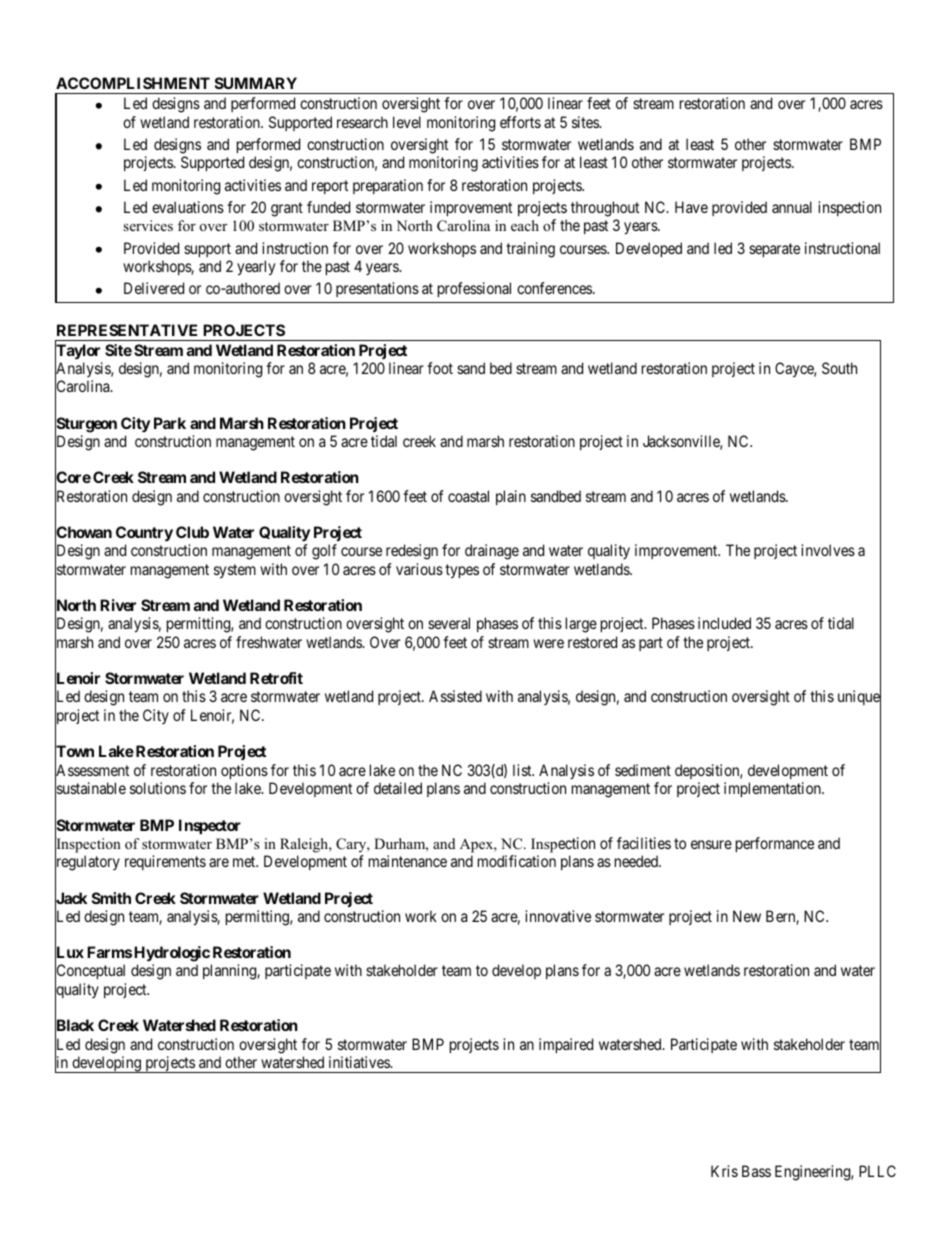 Image resolution: width=952 pixels, height=1233 pixels. I want to click on ACCOMPLISHMENT, so click(133, 83).
